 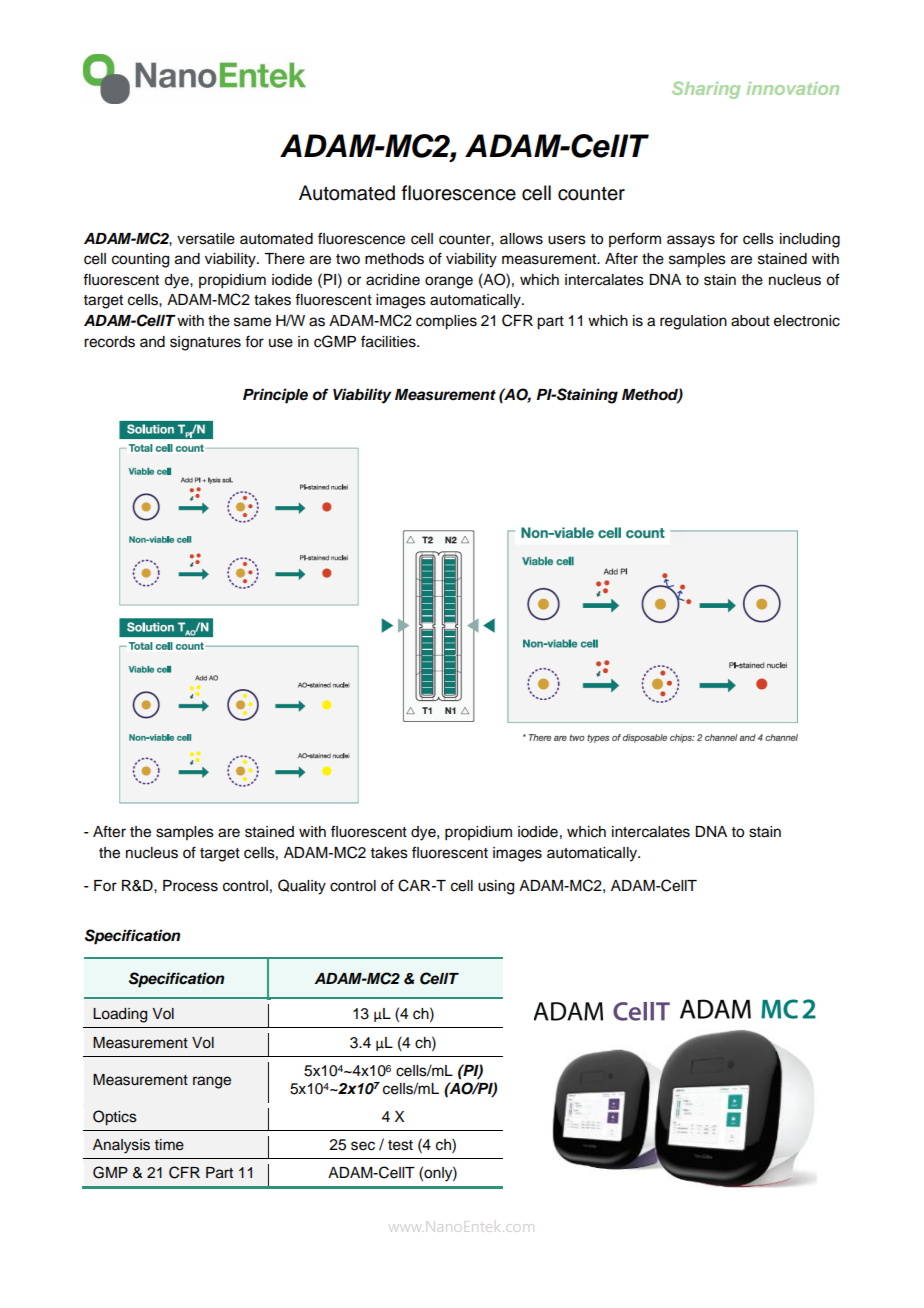 What do you see at coordinates (302, 887) in the page?
I see `Quality` at bounding box center [302, 887].
